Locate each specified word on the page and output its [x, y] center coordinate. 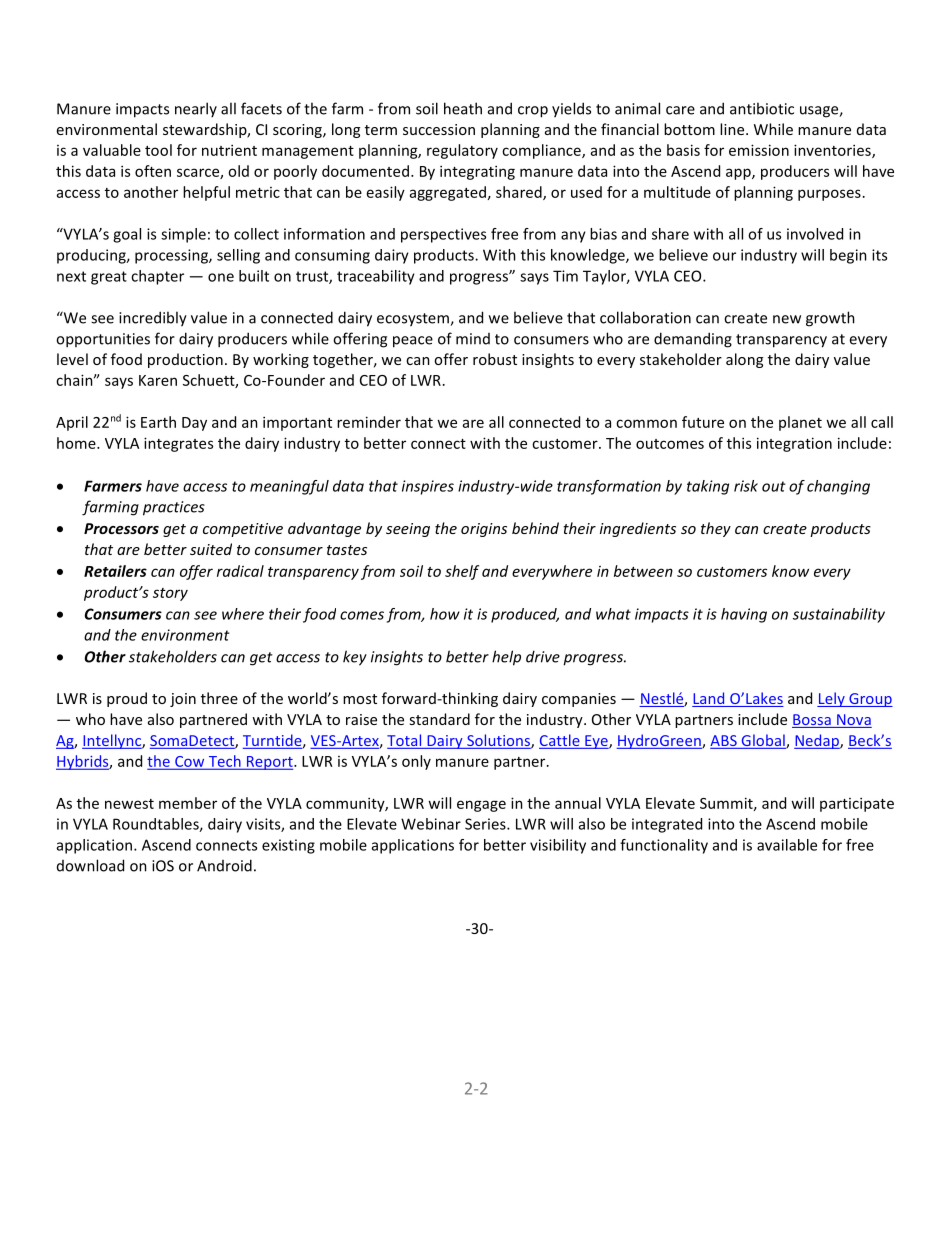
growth [830, 319]
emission [759, 150]
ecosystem [414, 320]
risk [746, 486]
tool [158, 150]
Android [224, 865]
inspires [428, 487]
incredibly [153, 319]
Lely [832, 699]
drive [543, 656]
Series [486, 824]
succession [439, 129]
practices [174, 508]
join [183, 700]
